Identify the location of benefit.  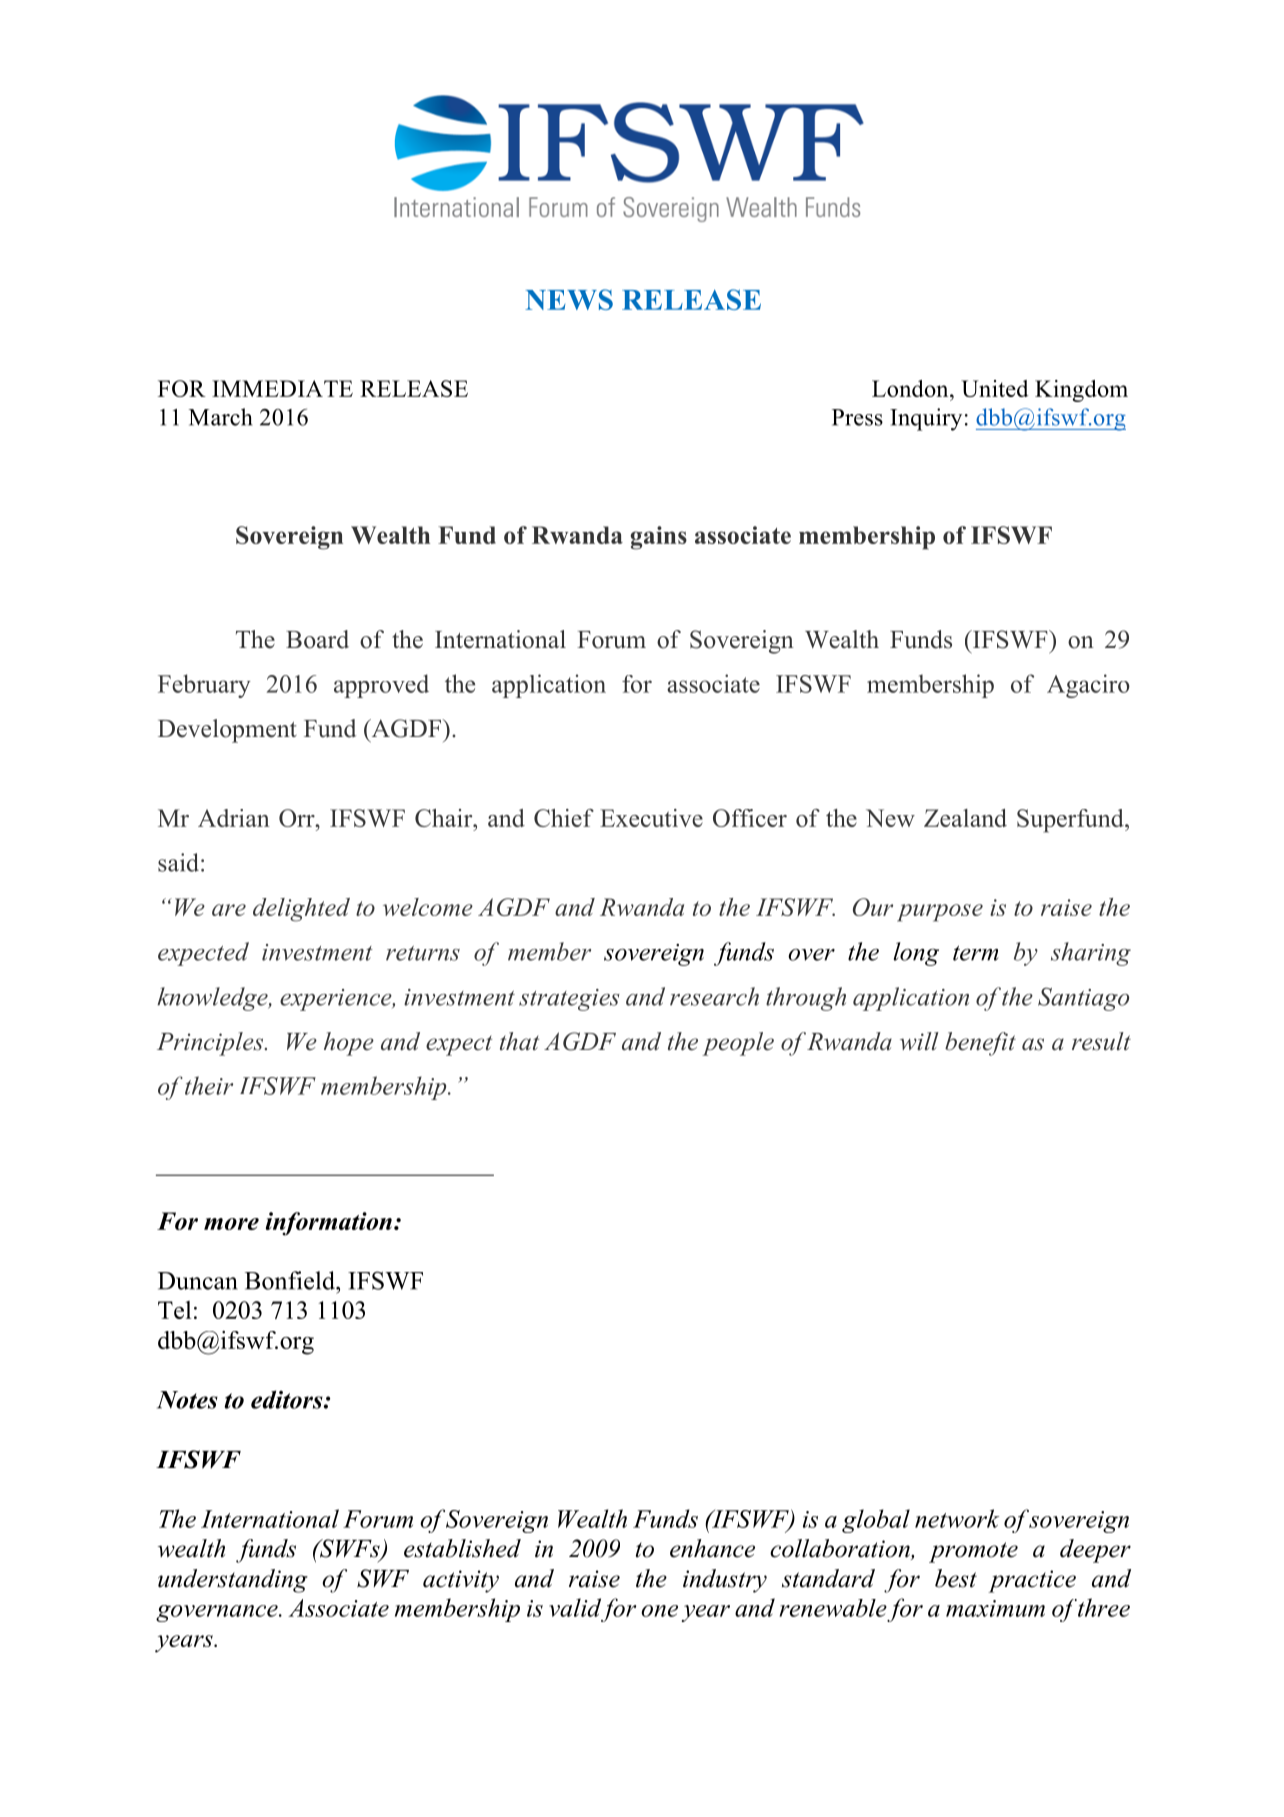
(980, 1044).
